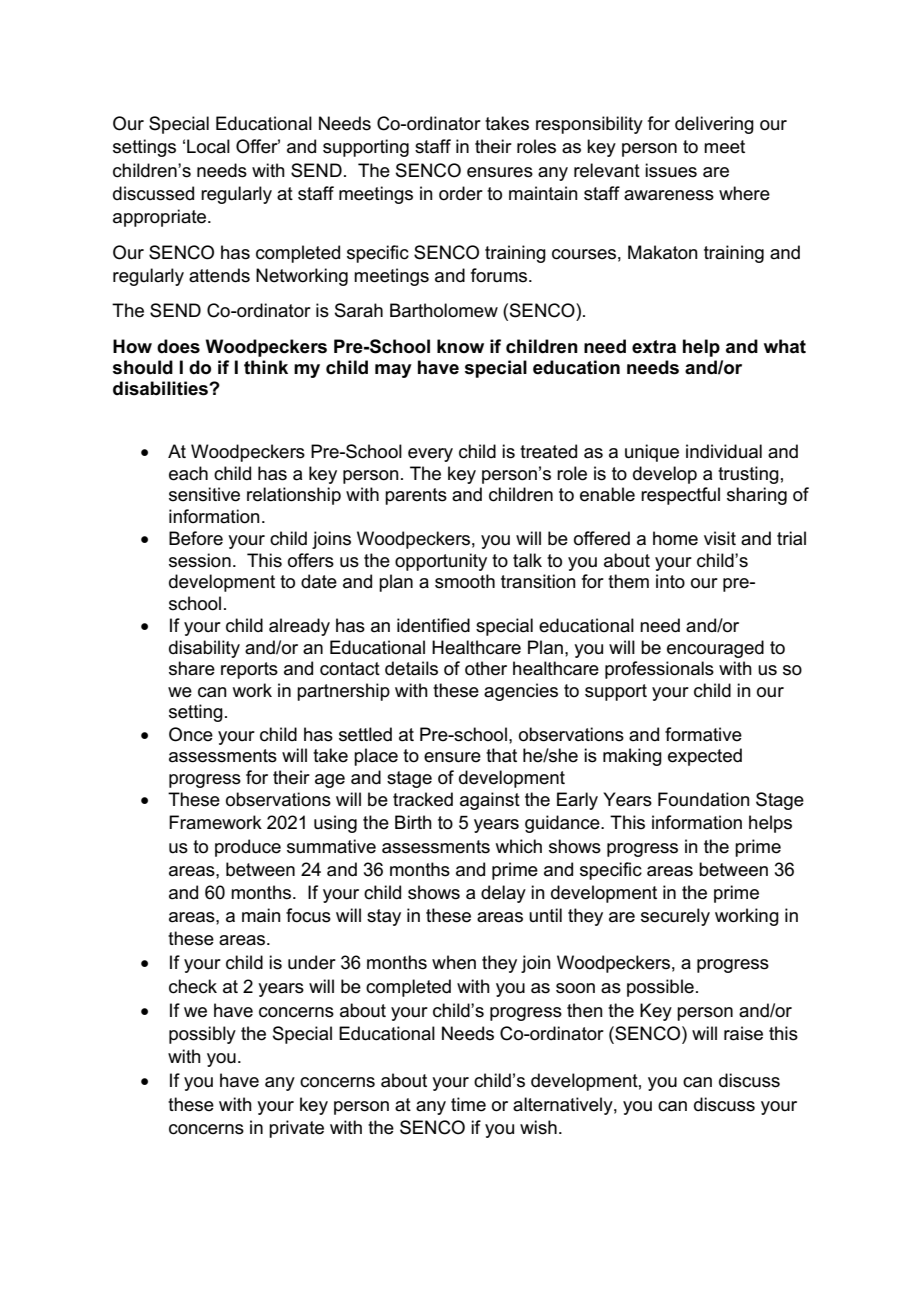  I want to click on possibly, so click(202, 1035).
